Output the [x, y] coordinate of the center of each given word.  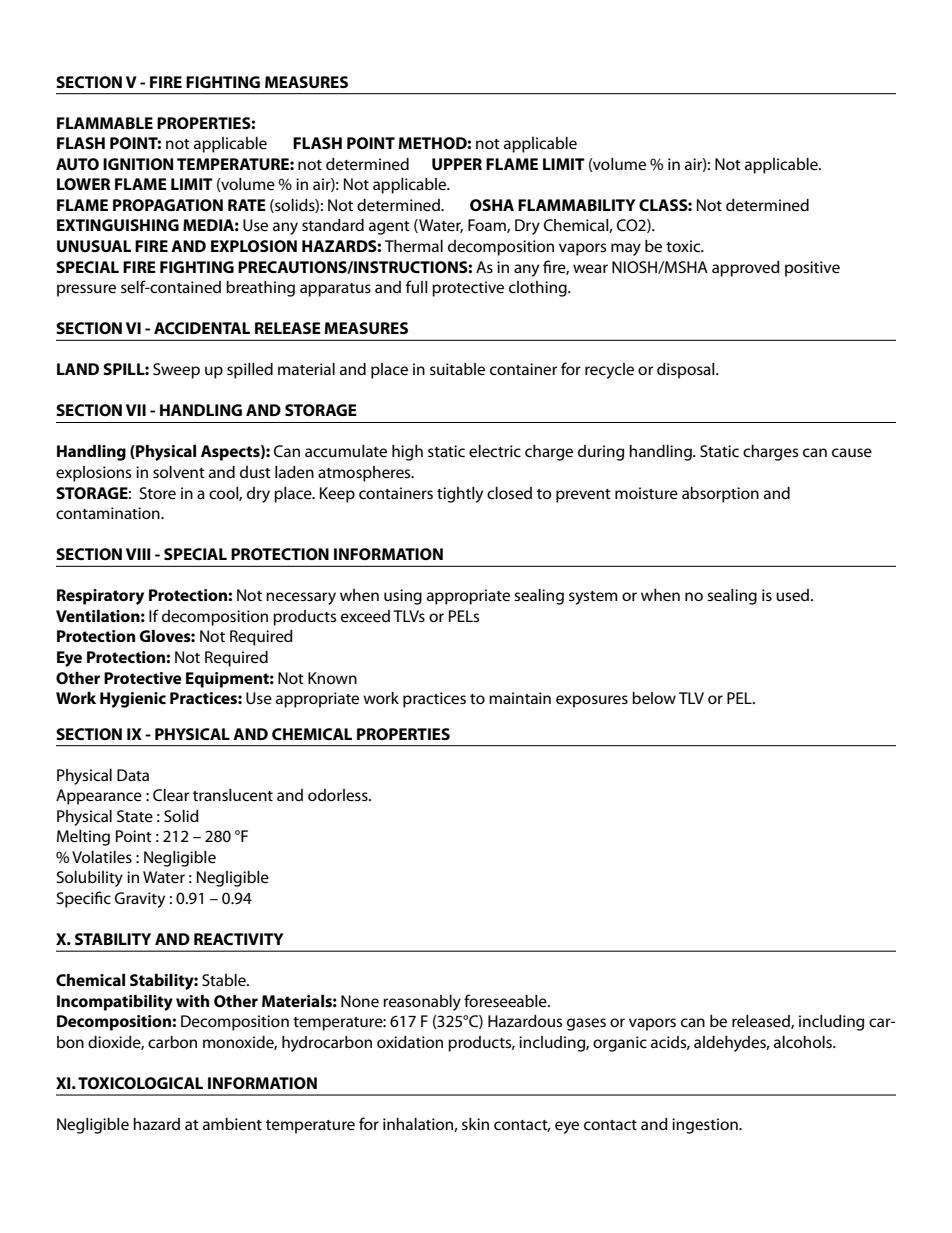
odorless [339, 795]
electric [495, 451]
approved [746, 269]
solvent [179, 472]
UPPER [457, 164]
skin [475, 1124]
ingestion [706, 1126]
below [654, 698]
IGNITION [138, 164]
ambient [232, 1124]
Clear [171, 795]
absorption [720, 495]
